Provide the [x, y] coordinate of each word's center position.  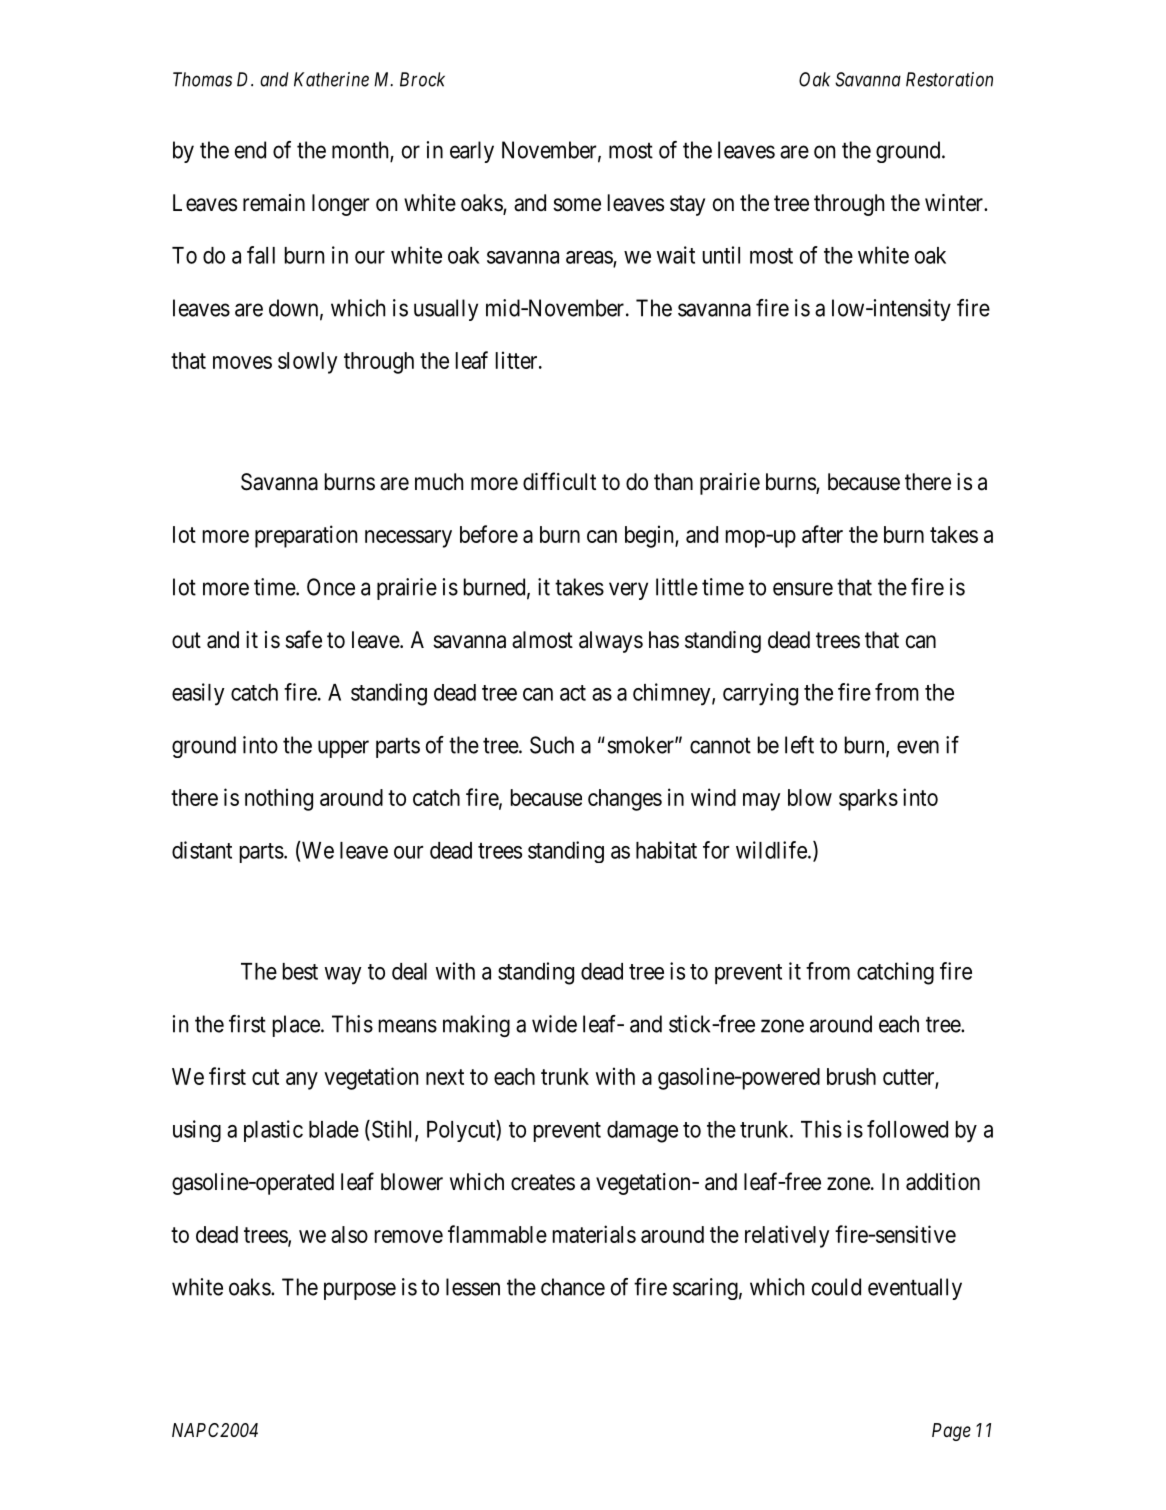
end [250, 150]
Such [552, 745]
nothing [279, 799]
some [577, 205]
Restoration [949, 79]
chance [573, 1287]
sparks [868, 800]
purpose [360, 1291]
